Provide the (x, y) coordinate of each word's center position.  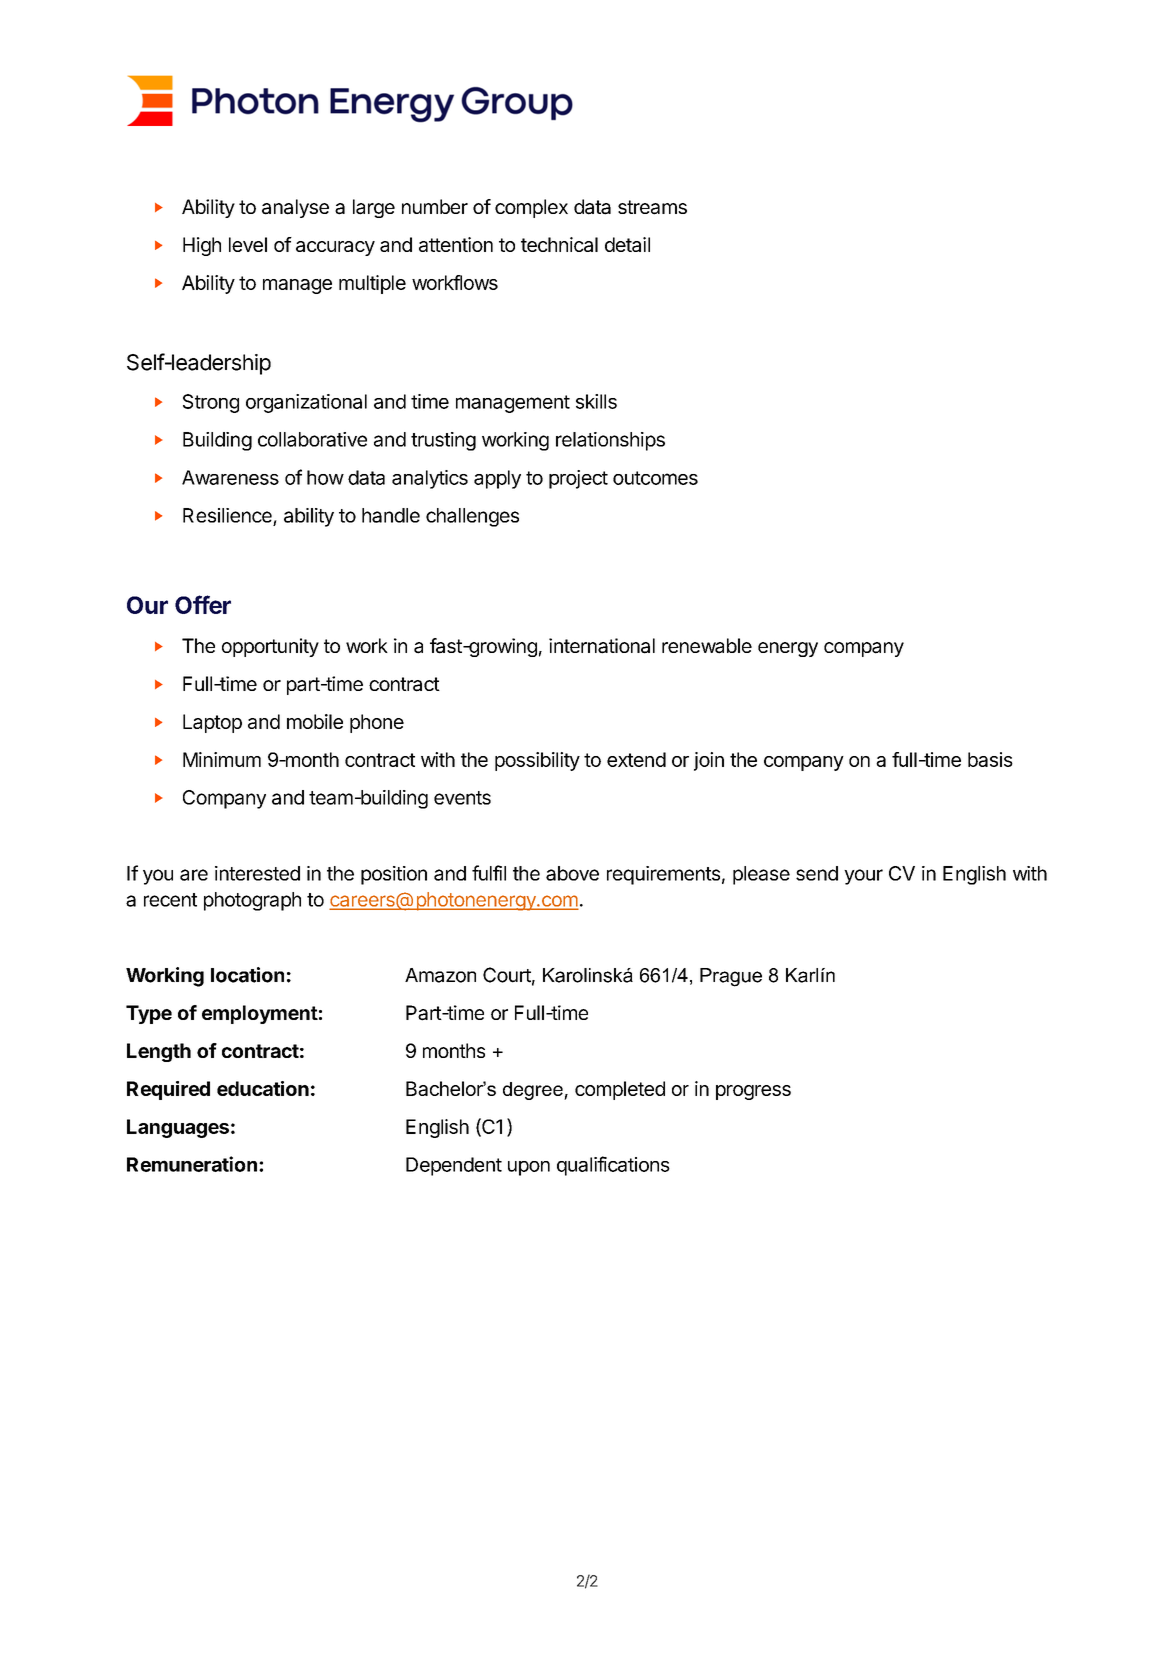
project (578, 479)
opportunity (270, 647)
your (863, 877)
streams (652, 207)
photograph (252, 901)
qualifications (613, 1166)
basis (990, 759)
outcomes (655, 478)
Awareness (230, 477)
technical (559, 244)
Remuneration (192, 1164)
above (572, 873)
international (602, 646)
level (248, 244)
